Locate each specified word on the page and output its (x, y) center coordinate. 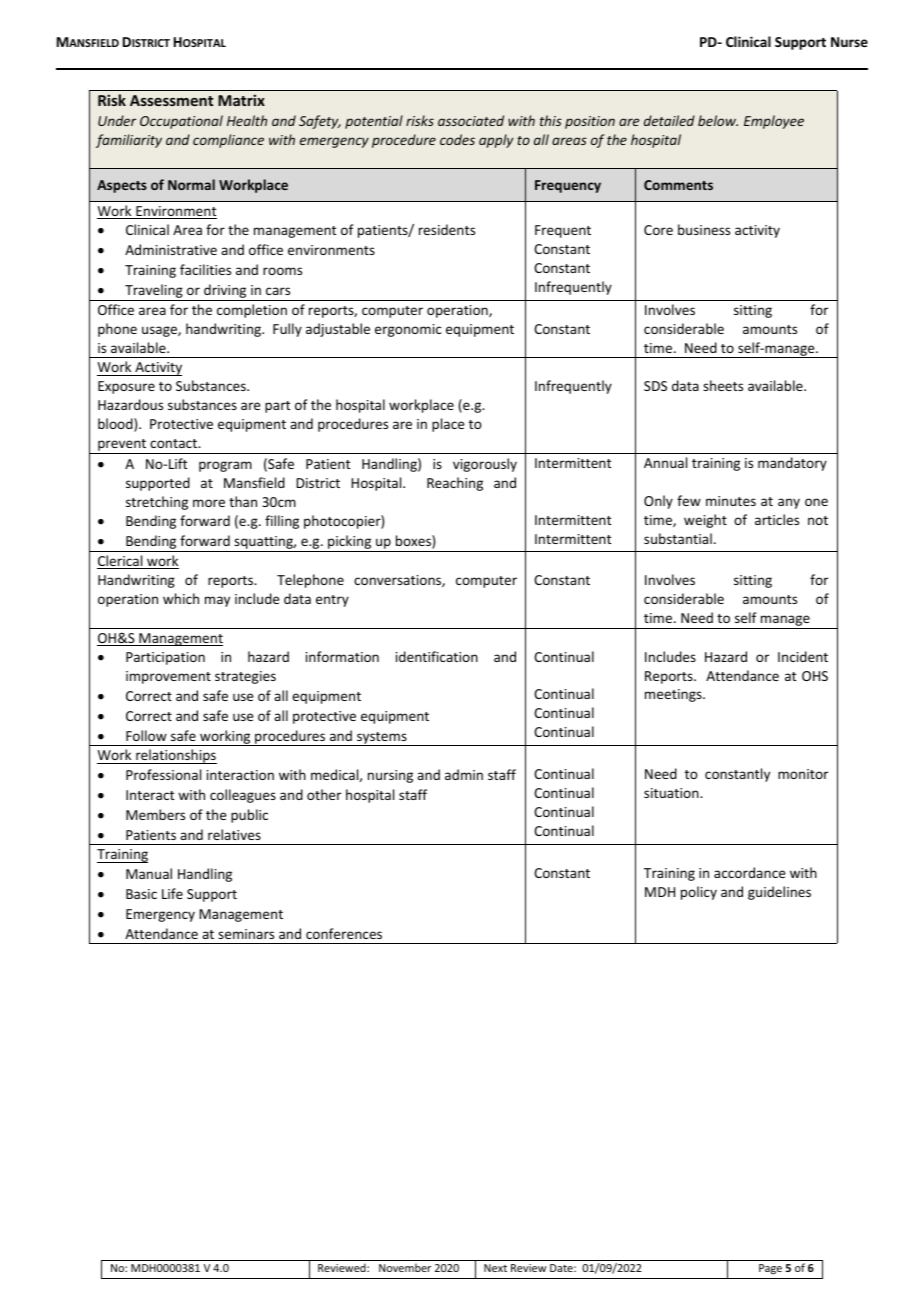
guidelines (779, 893)
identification (437, 656)
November (405, 1267)
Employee (774, 122)
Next (495, 1268)
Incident (803, 656)
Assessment (171, 100)
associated (471, 120)
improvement (168, 677)
